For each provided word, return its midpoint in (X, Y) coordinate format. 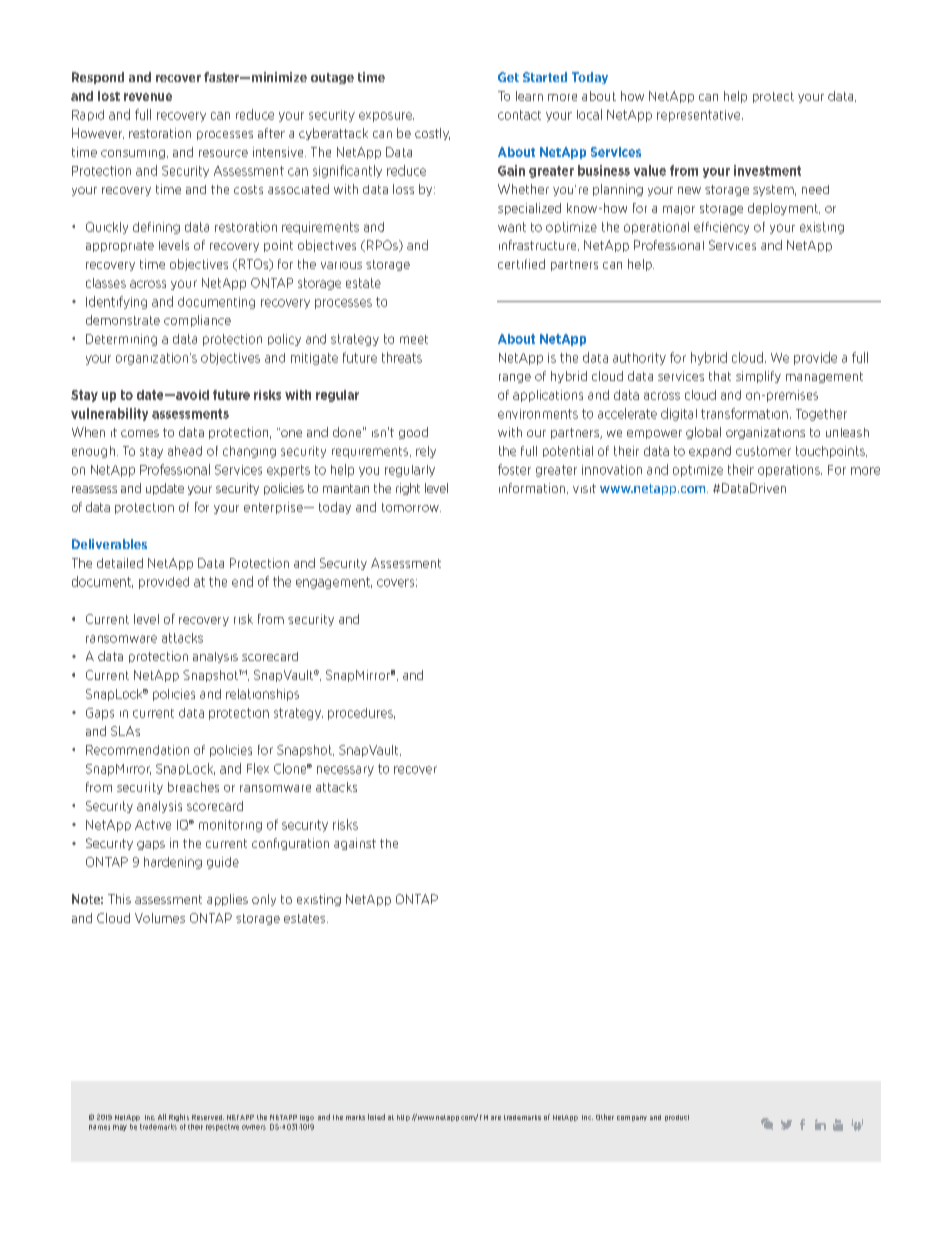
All (162, 1117)
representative (700, 116)
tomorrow (411, 507)
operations (790, 471)
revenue (148, 97)
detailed (120, 563)
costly (432, 134)
